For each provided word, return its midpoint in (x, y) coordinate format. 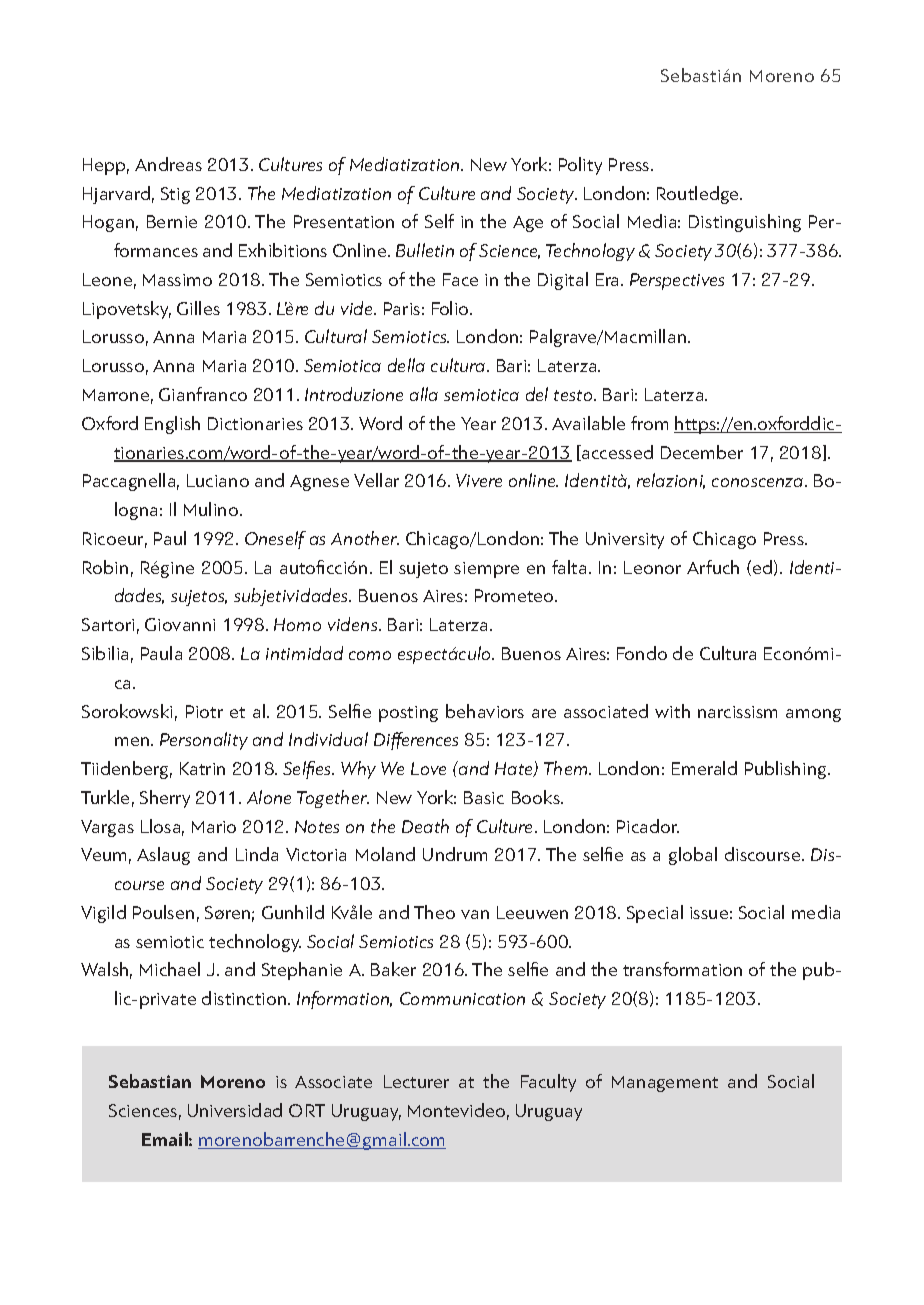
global (693, 856)
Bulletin (425, 250)
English (172, 425)
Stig (175, 195)
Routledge (699, 195)
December (702, 452)
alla (424, 394)
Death (425, 826)
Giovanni (180, 624)
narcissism (737, 712)
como (370, 655)
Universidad (235, 1110)
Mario (214, 827)
